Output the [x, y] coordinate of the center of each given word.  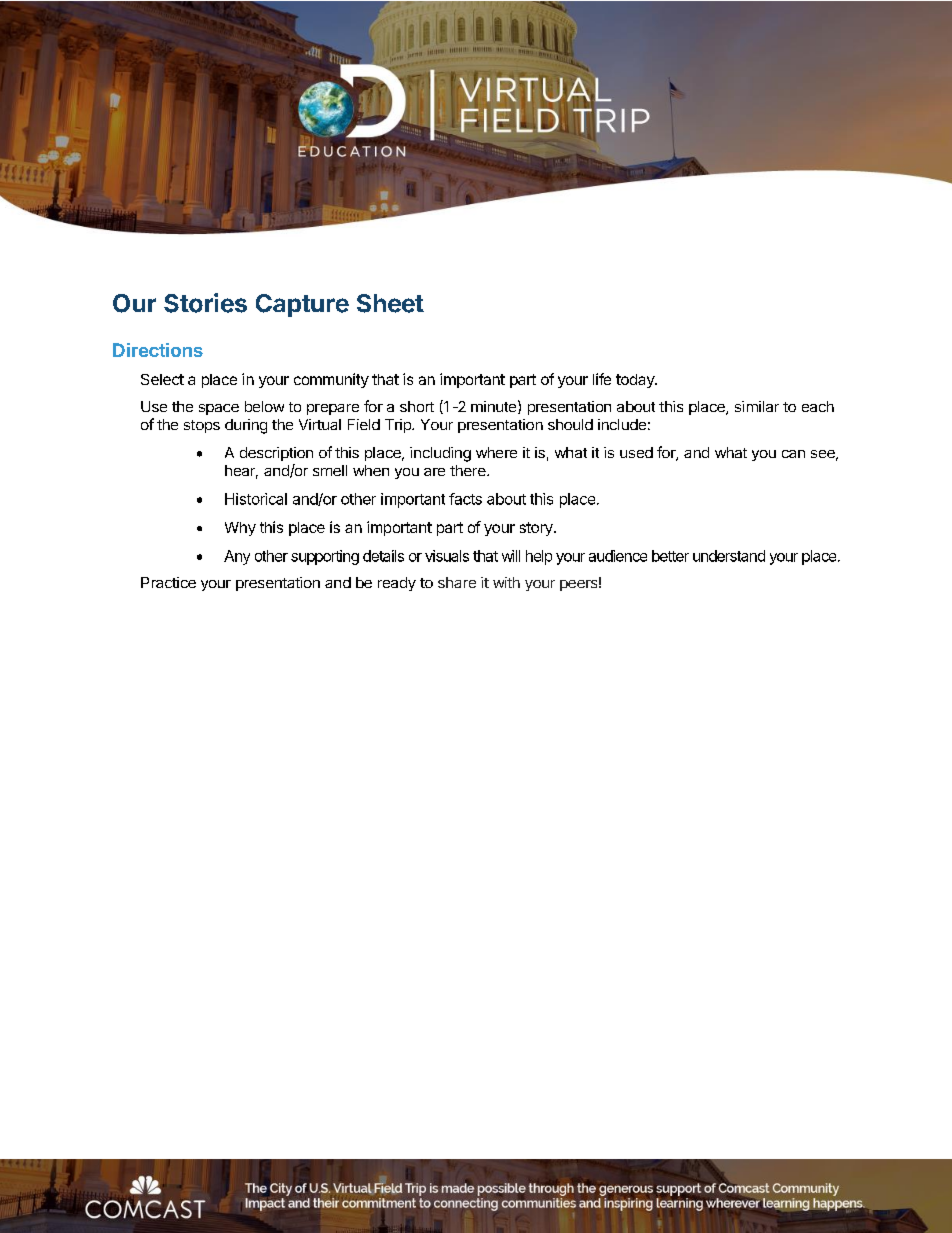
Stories [205, 303]
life [602, 379]
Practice [168, 582]
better [670, 556]
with [506, 582]
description [276, 454]
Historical [256, 499]
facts [465, 499]
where [496, 452]
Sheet [390, 303]
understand [729, 556]
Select [162, 379]
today [636, 381]
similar [757, 406]
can [793, 454]
